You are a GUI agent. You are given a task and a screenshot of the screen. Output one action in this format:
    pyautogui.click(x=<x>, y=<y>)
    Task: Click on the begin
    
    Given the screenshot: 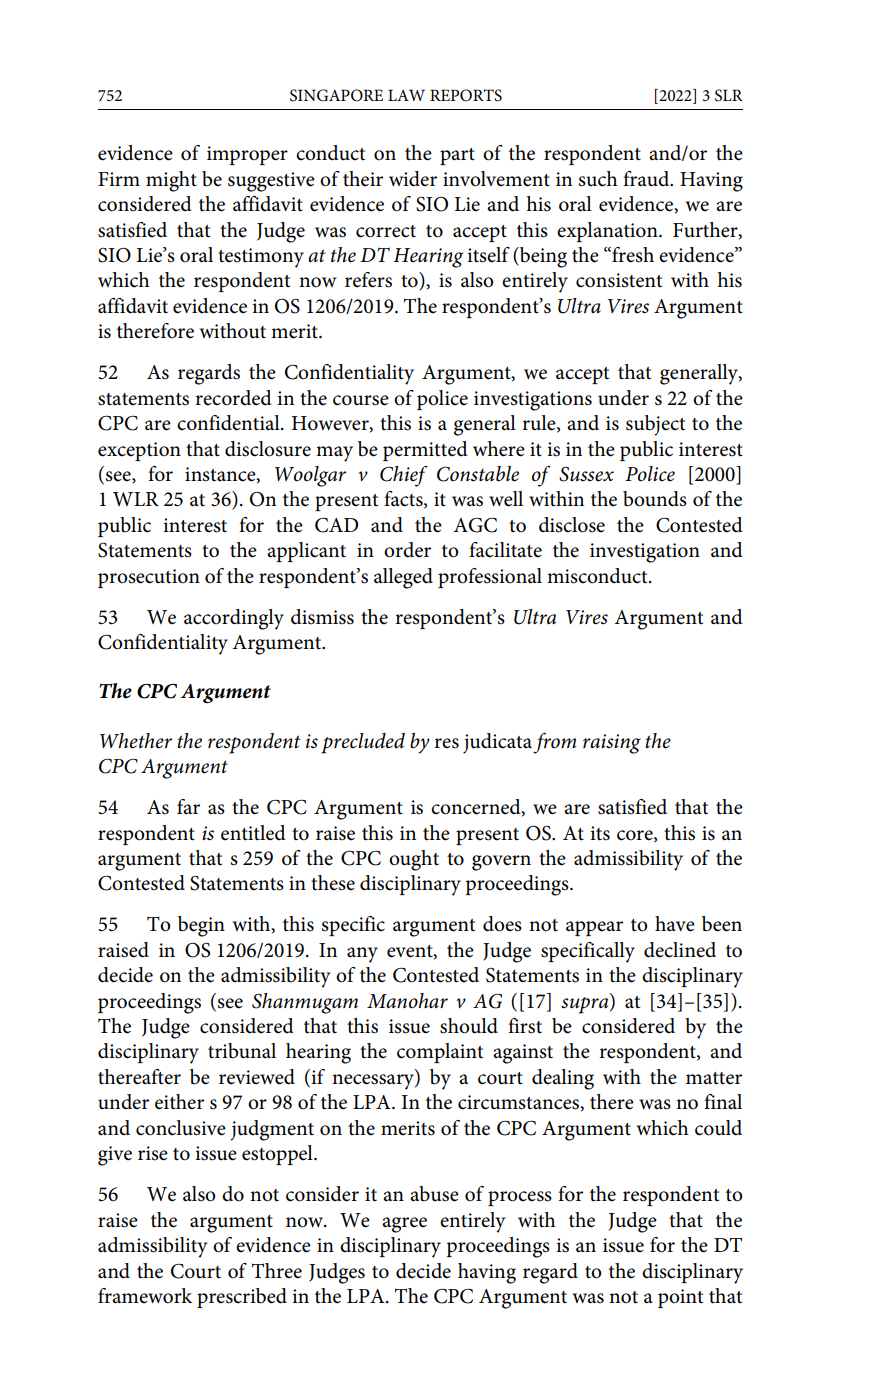 What is the action you would take?
    pyautogui.click(x=201, y=926)
